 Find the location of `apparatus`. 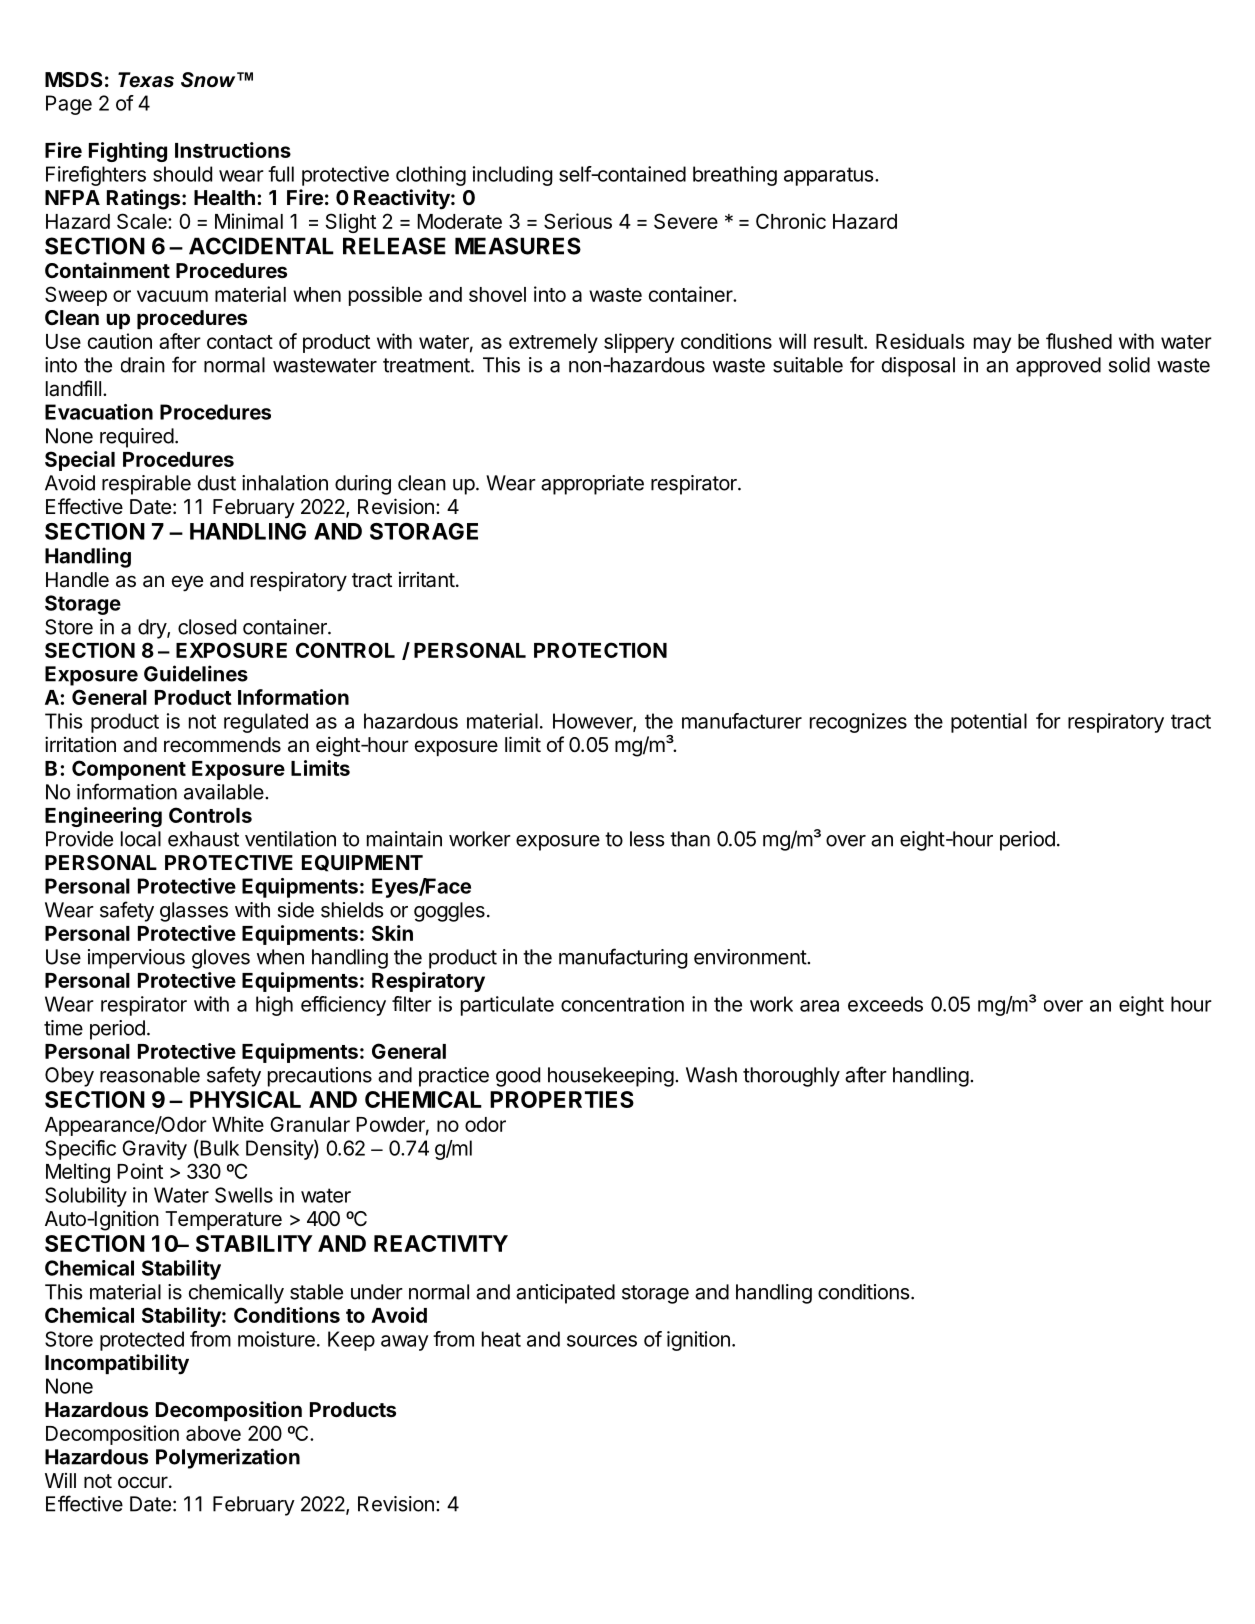

apparatus is located at coordinates (830, 176).
